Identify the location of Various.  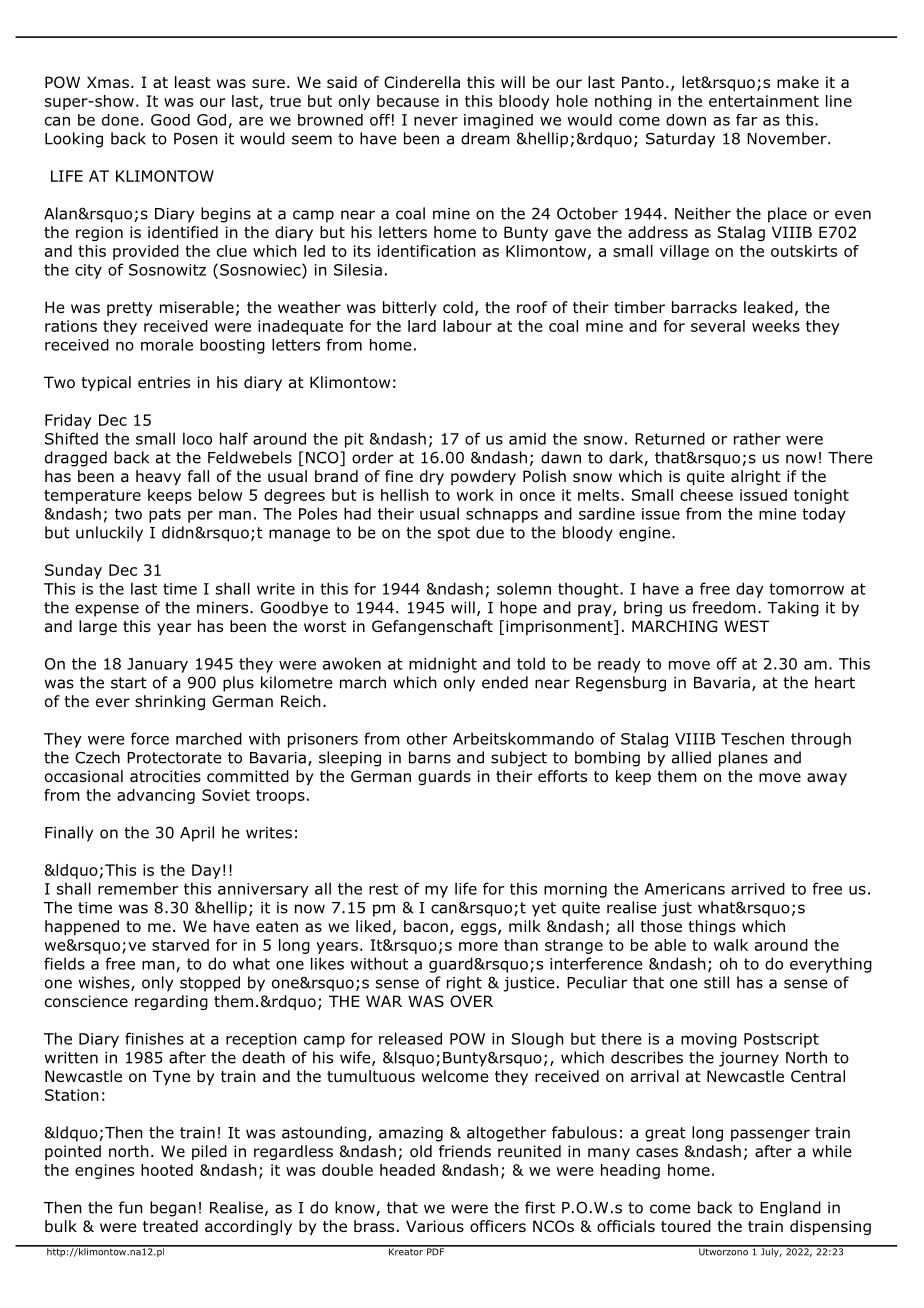
(435, 1226).
